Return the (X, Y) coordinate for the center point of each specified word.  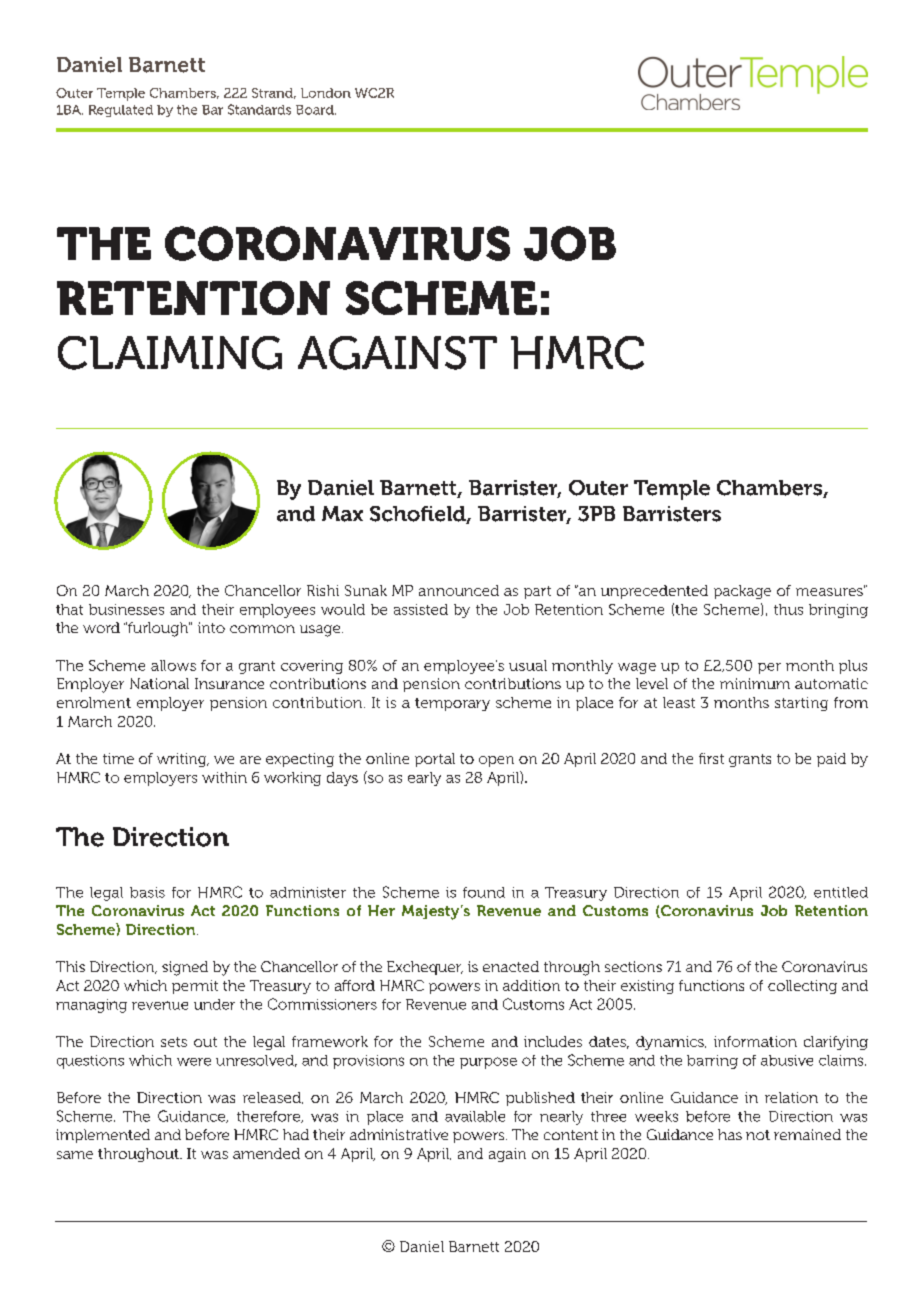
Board (316, 110)
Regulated (121, 111)
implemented (103, 1136)
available (475, 1116)
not (758, 1135)
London (326, 93)
